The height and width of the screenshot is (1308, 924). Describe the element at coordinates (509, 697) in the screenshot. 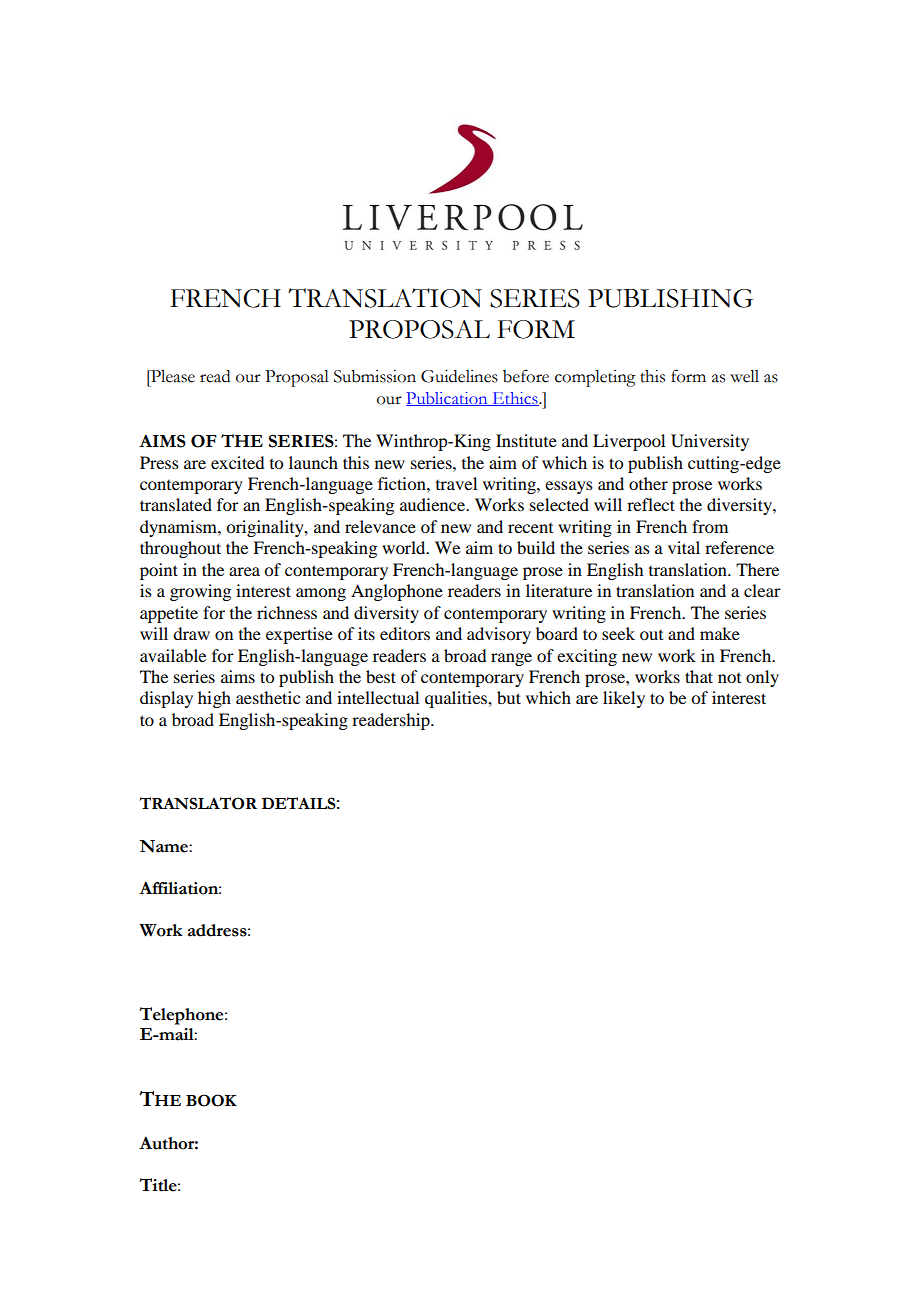

I see `but` at that location.
